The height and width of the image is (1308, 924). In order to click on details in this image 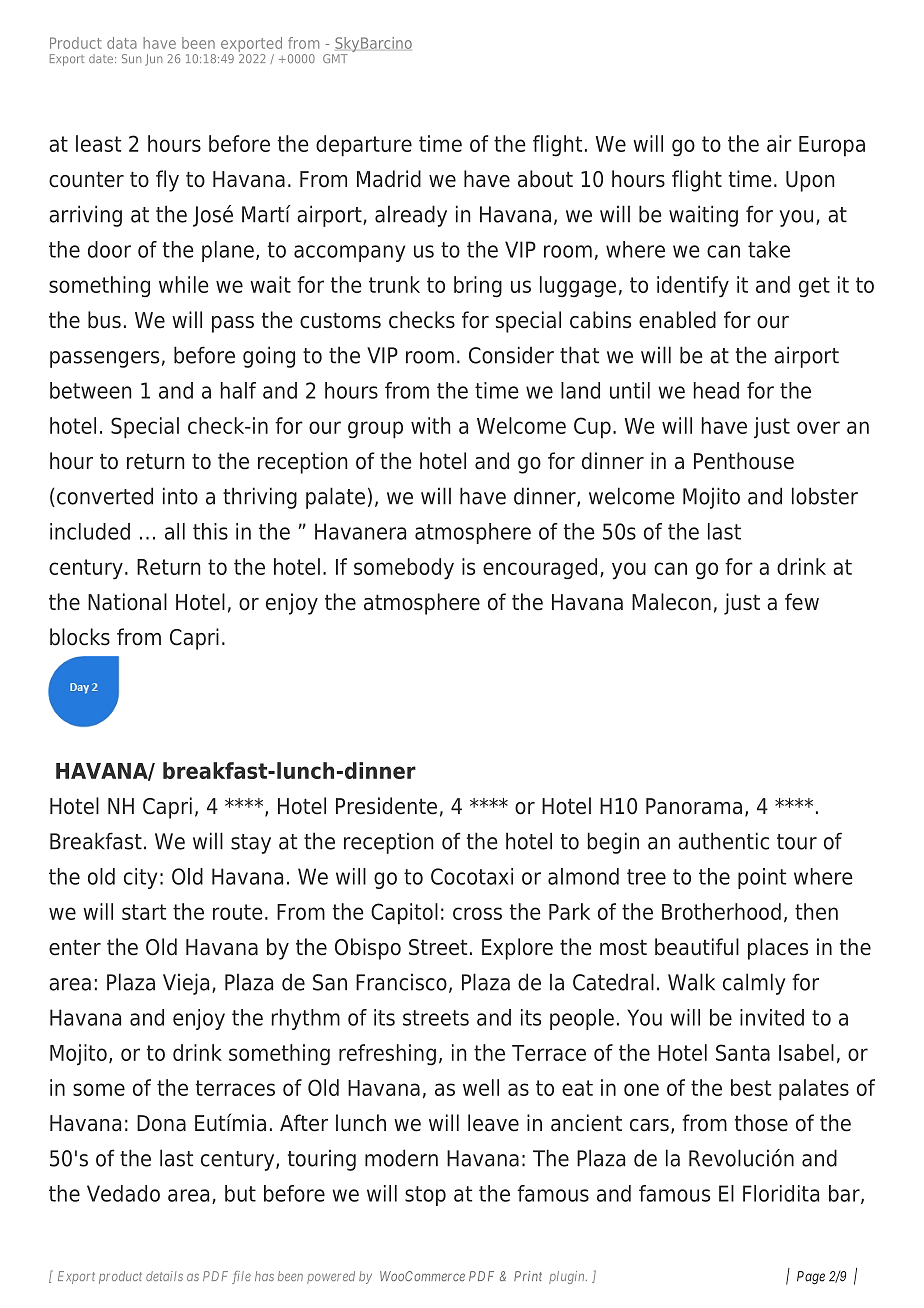, I will do `click(164, 1276)`.
